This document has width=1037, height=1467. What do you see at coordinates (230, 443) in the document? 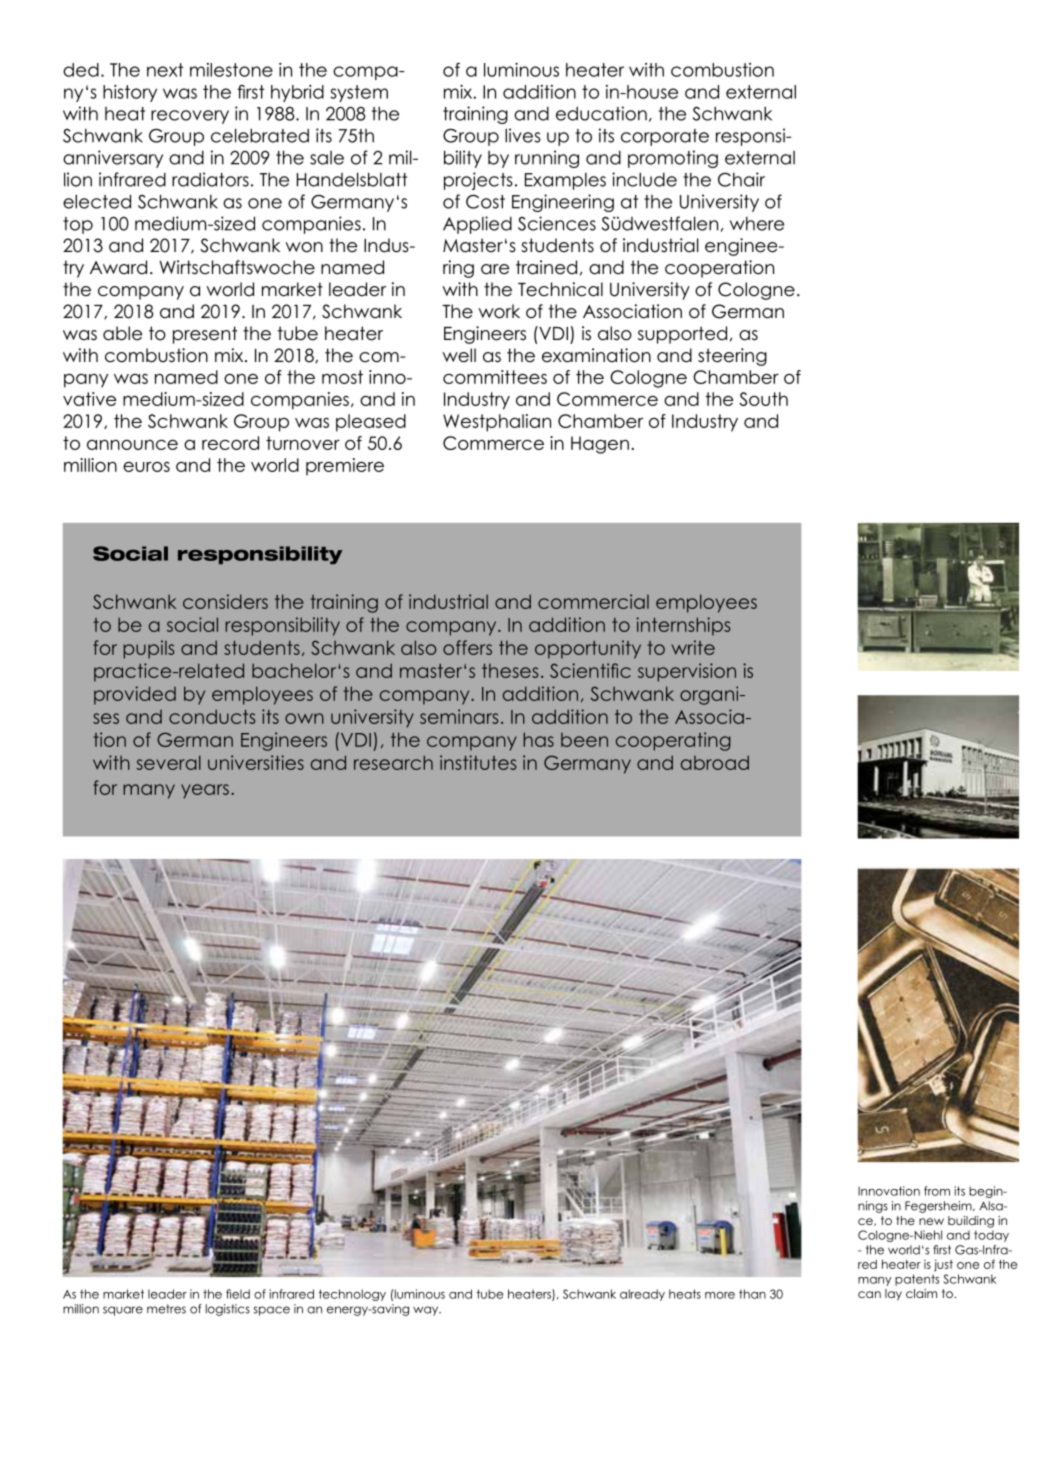
I see `record` at bounding box center [230, 443].
